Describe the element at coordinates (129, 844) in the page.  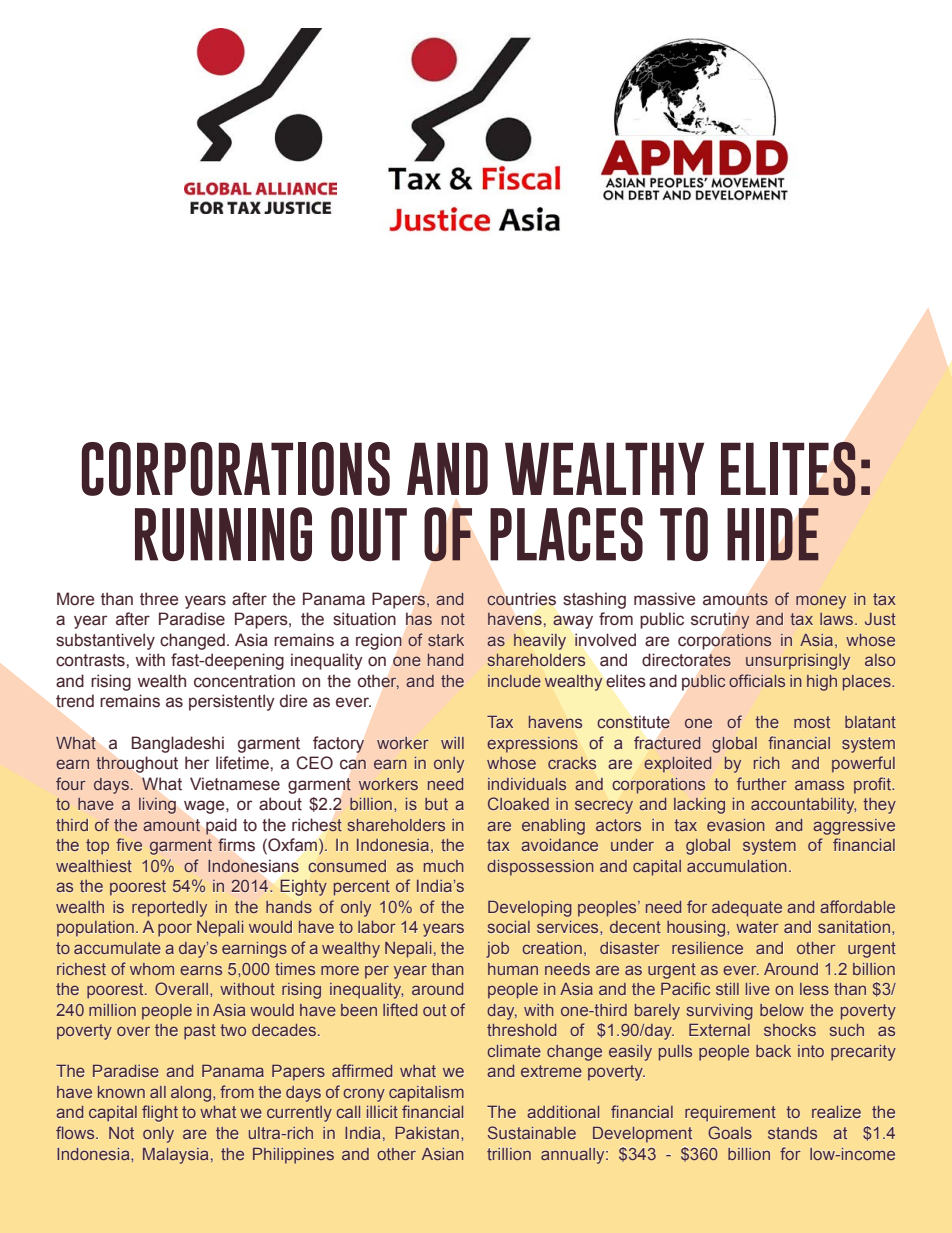
I see `five` at that location.
